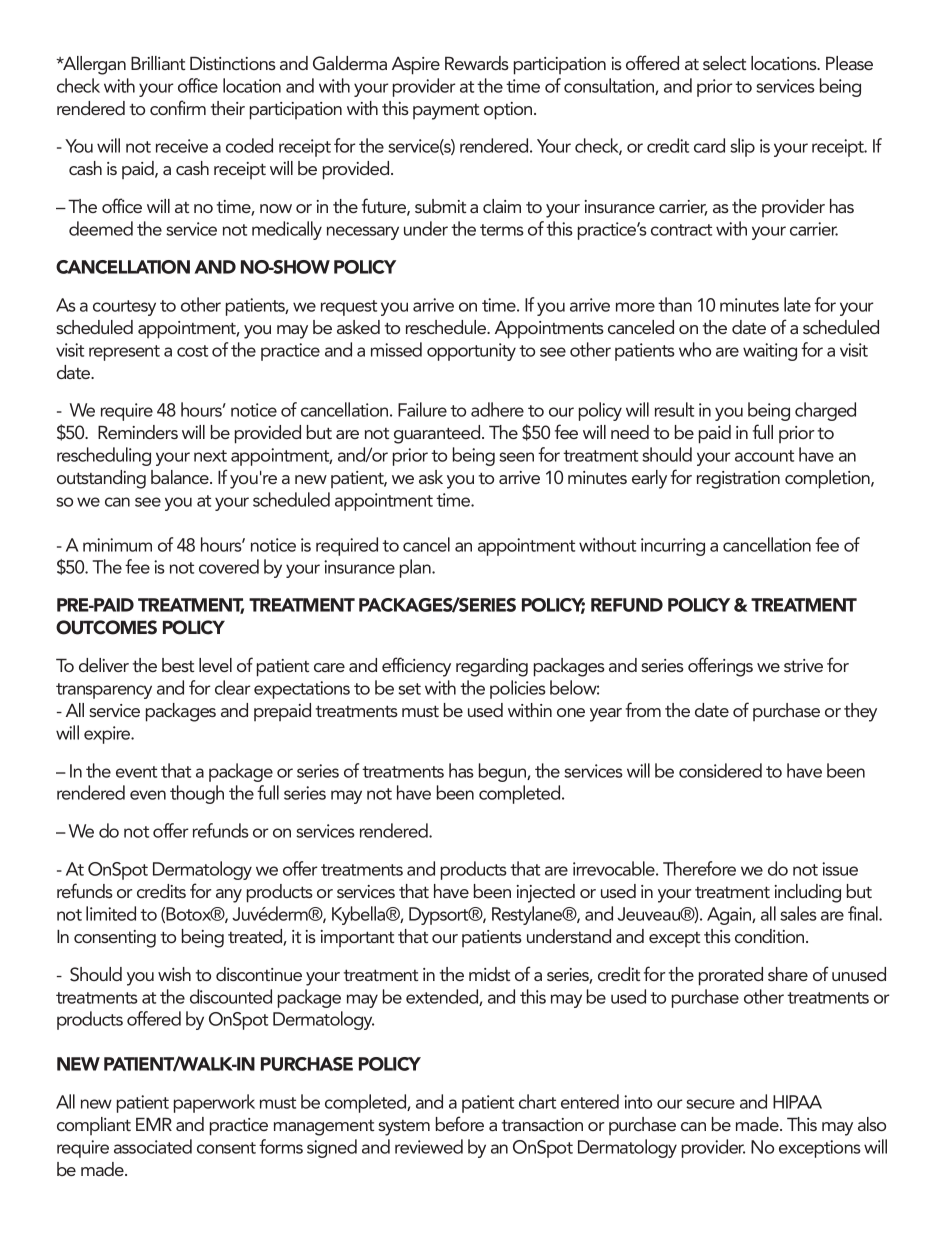 This screenshot has height=1233, width=952. I want to click on any, so click(229, 896).
